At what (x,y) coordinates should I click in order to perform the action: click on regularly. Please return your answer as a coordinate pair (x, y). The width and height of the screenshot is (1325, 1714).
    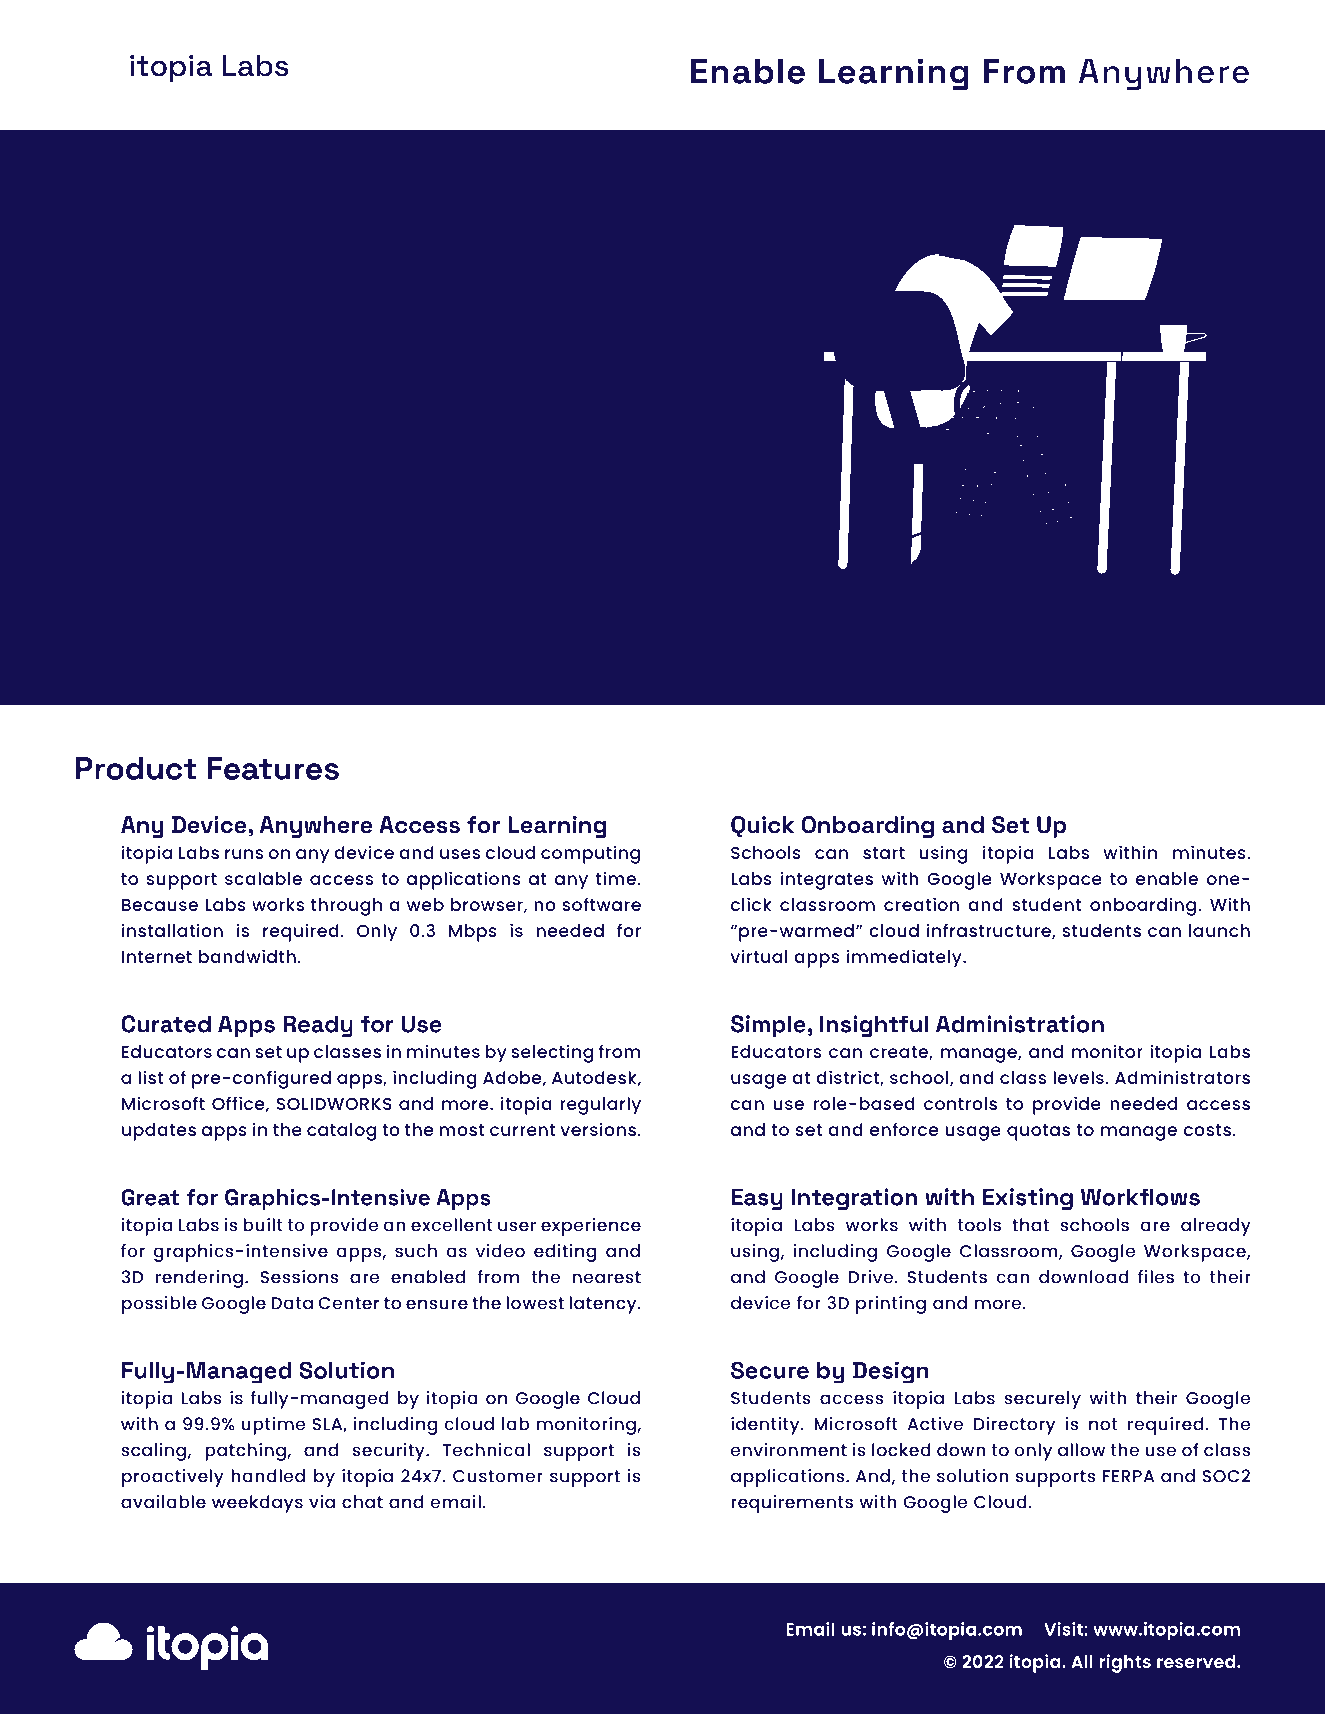
    Looking at the image, I should click on (600, 1106).
